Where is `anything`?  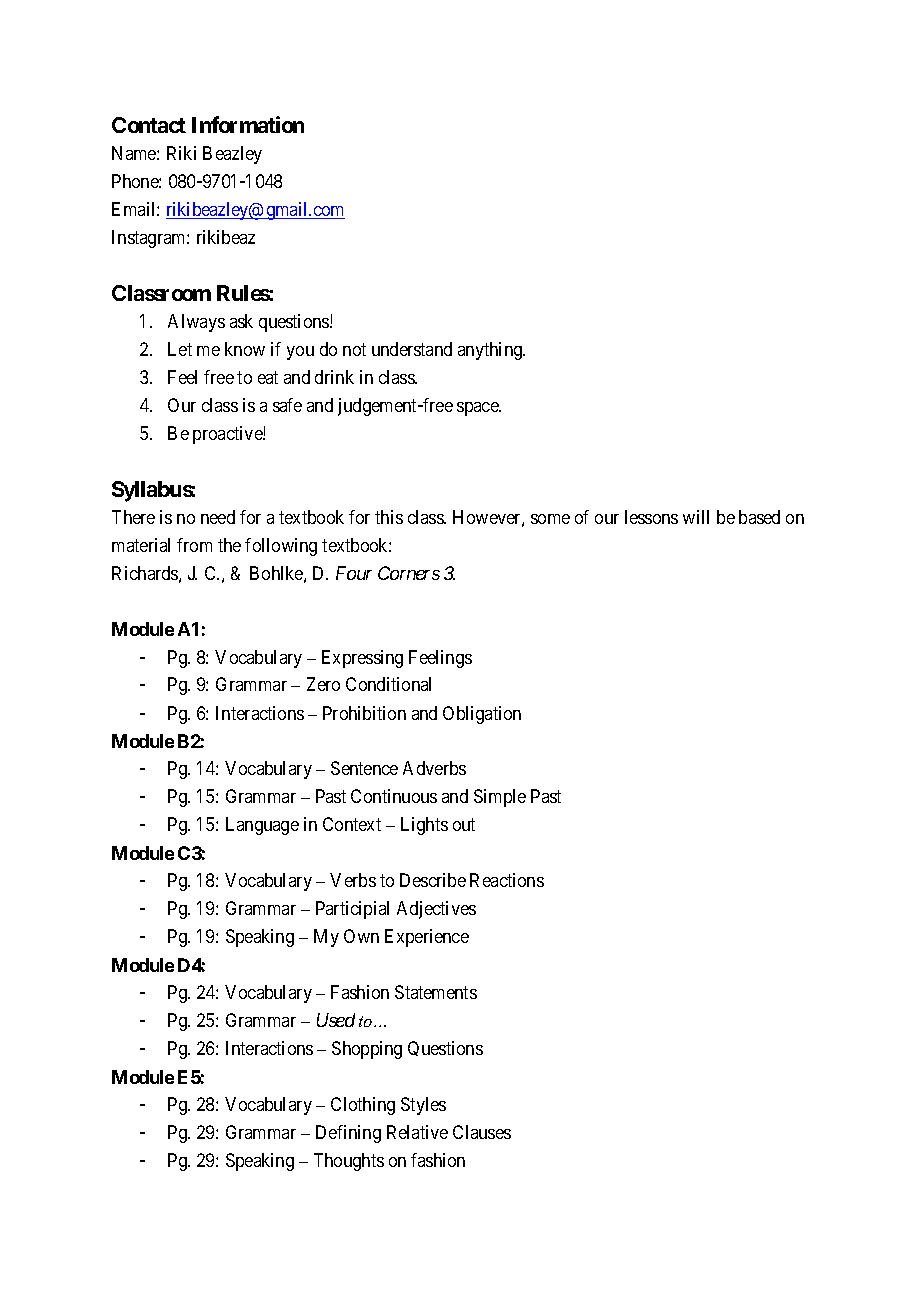 anything is located at coordinates (491, 351).
